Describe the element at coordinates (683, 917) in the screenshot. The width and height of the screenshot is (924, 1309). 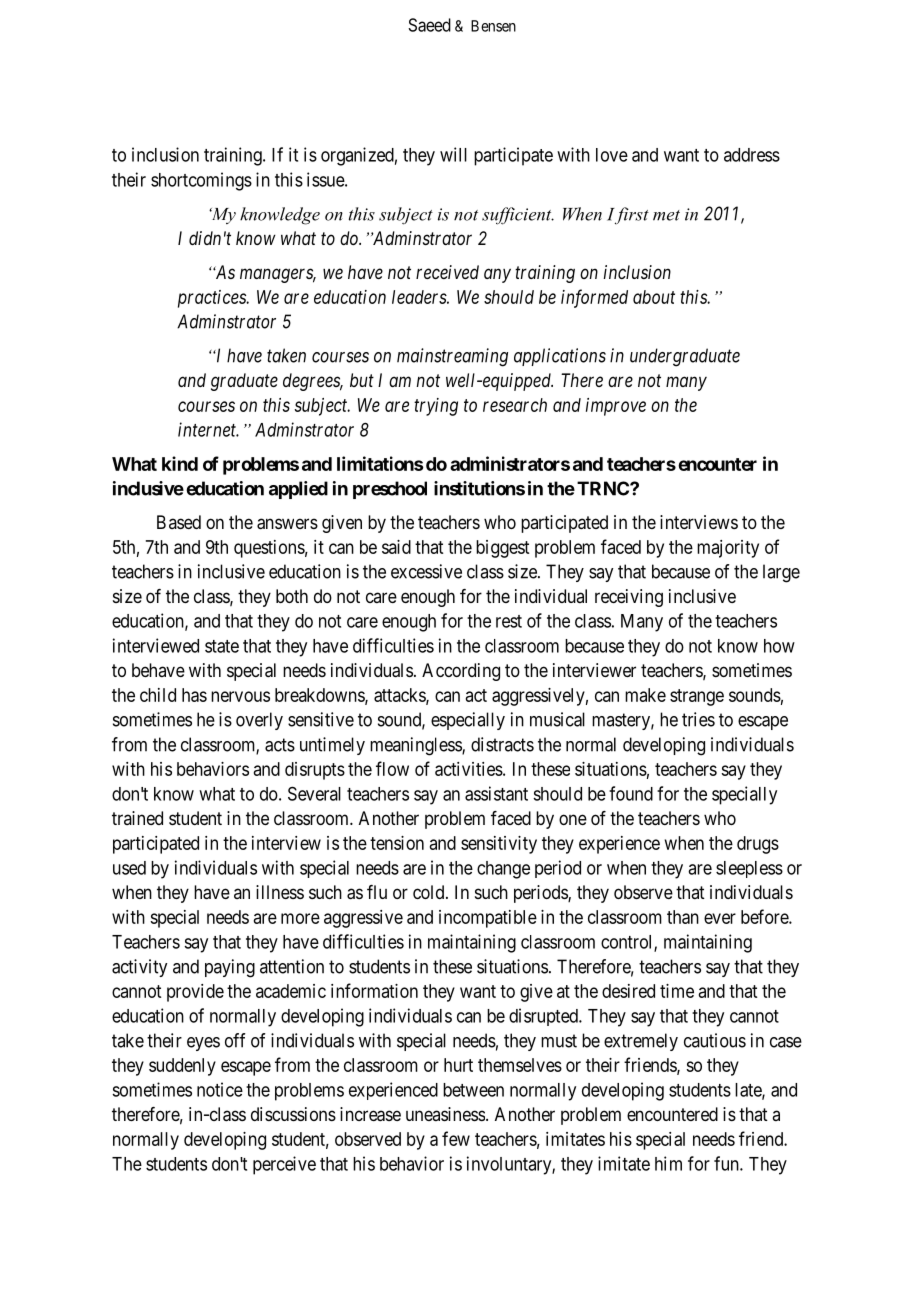
I see `than` at that location.
